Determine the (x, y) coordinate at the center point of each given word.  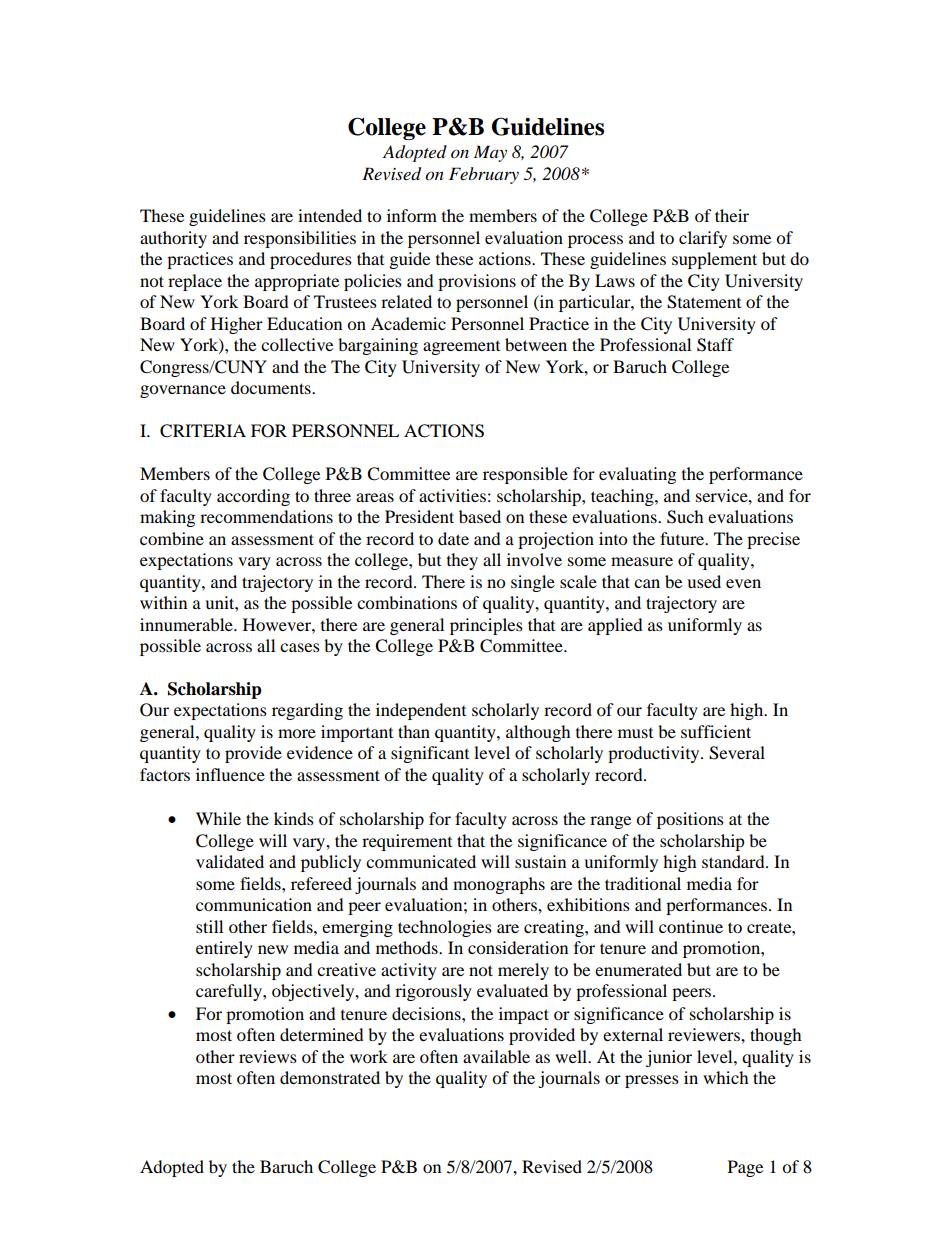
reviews (268, 1056)
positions (690, 820)
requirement (407, 842)
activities (452, 495)
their (732, 215)
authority (173, 239)
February (484, 175)
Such (685, 517)
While (218, 818)
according (253, 497)
